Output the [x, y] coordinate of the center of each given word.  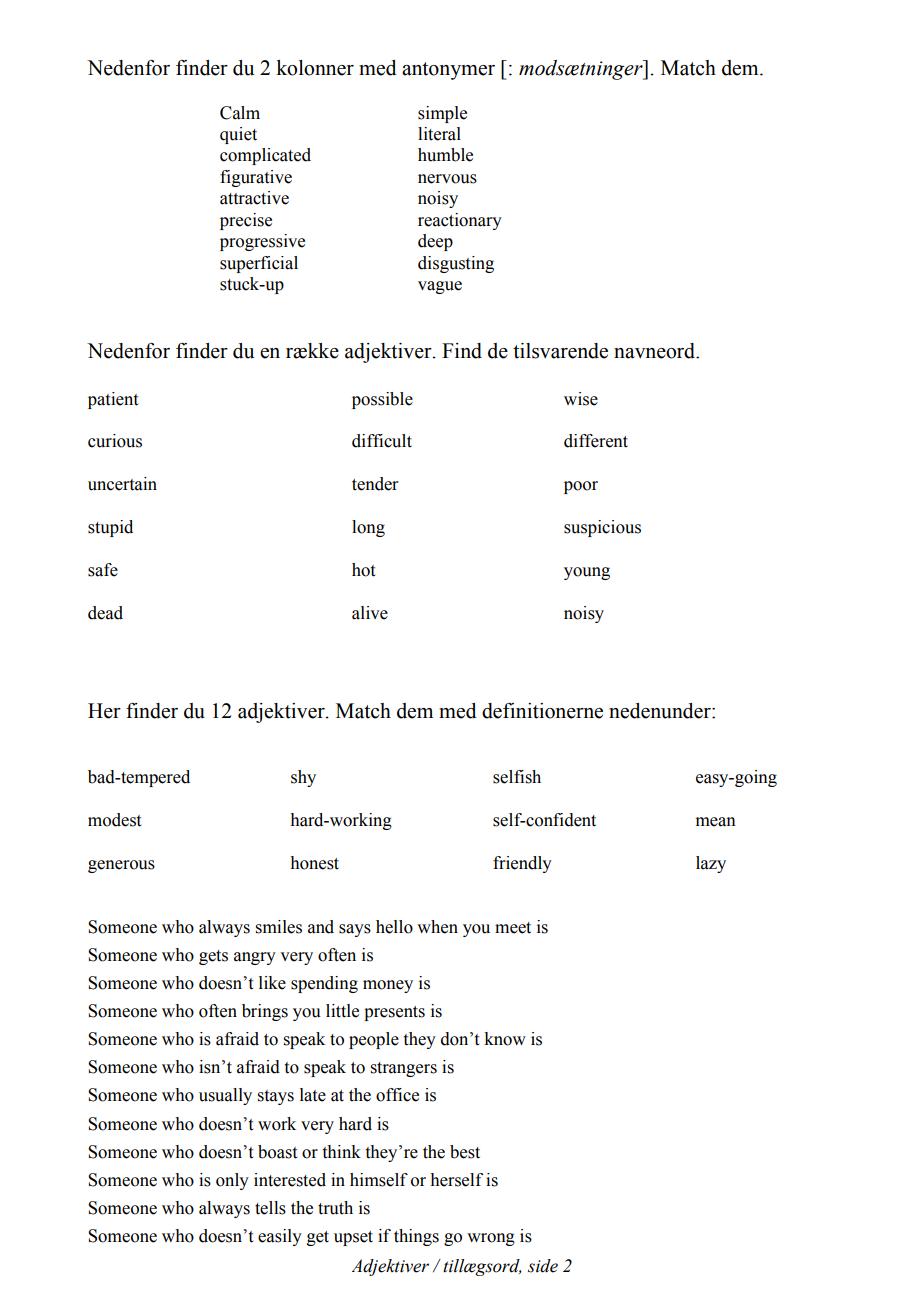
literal [439, 134]
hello [394, 927]
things [416, 1237]
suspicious [602, 528]
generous [121, 866]
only [232, 1181]
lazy [711, 864]
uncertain [122, 484]
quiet [238, 135]
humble [445, 155]
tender [375, 484]
